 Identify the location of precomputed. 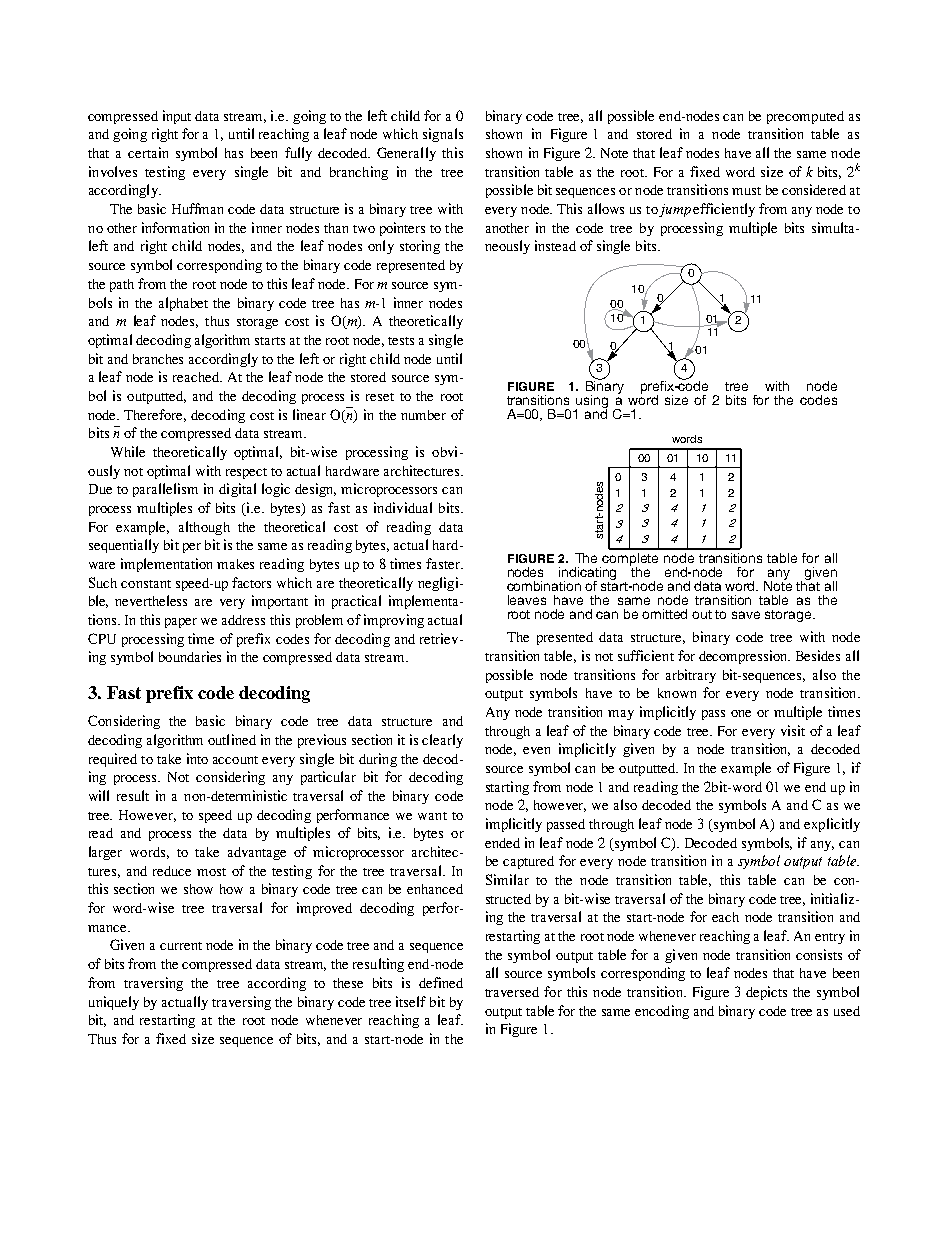
(805, 117).
